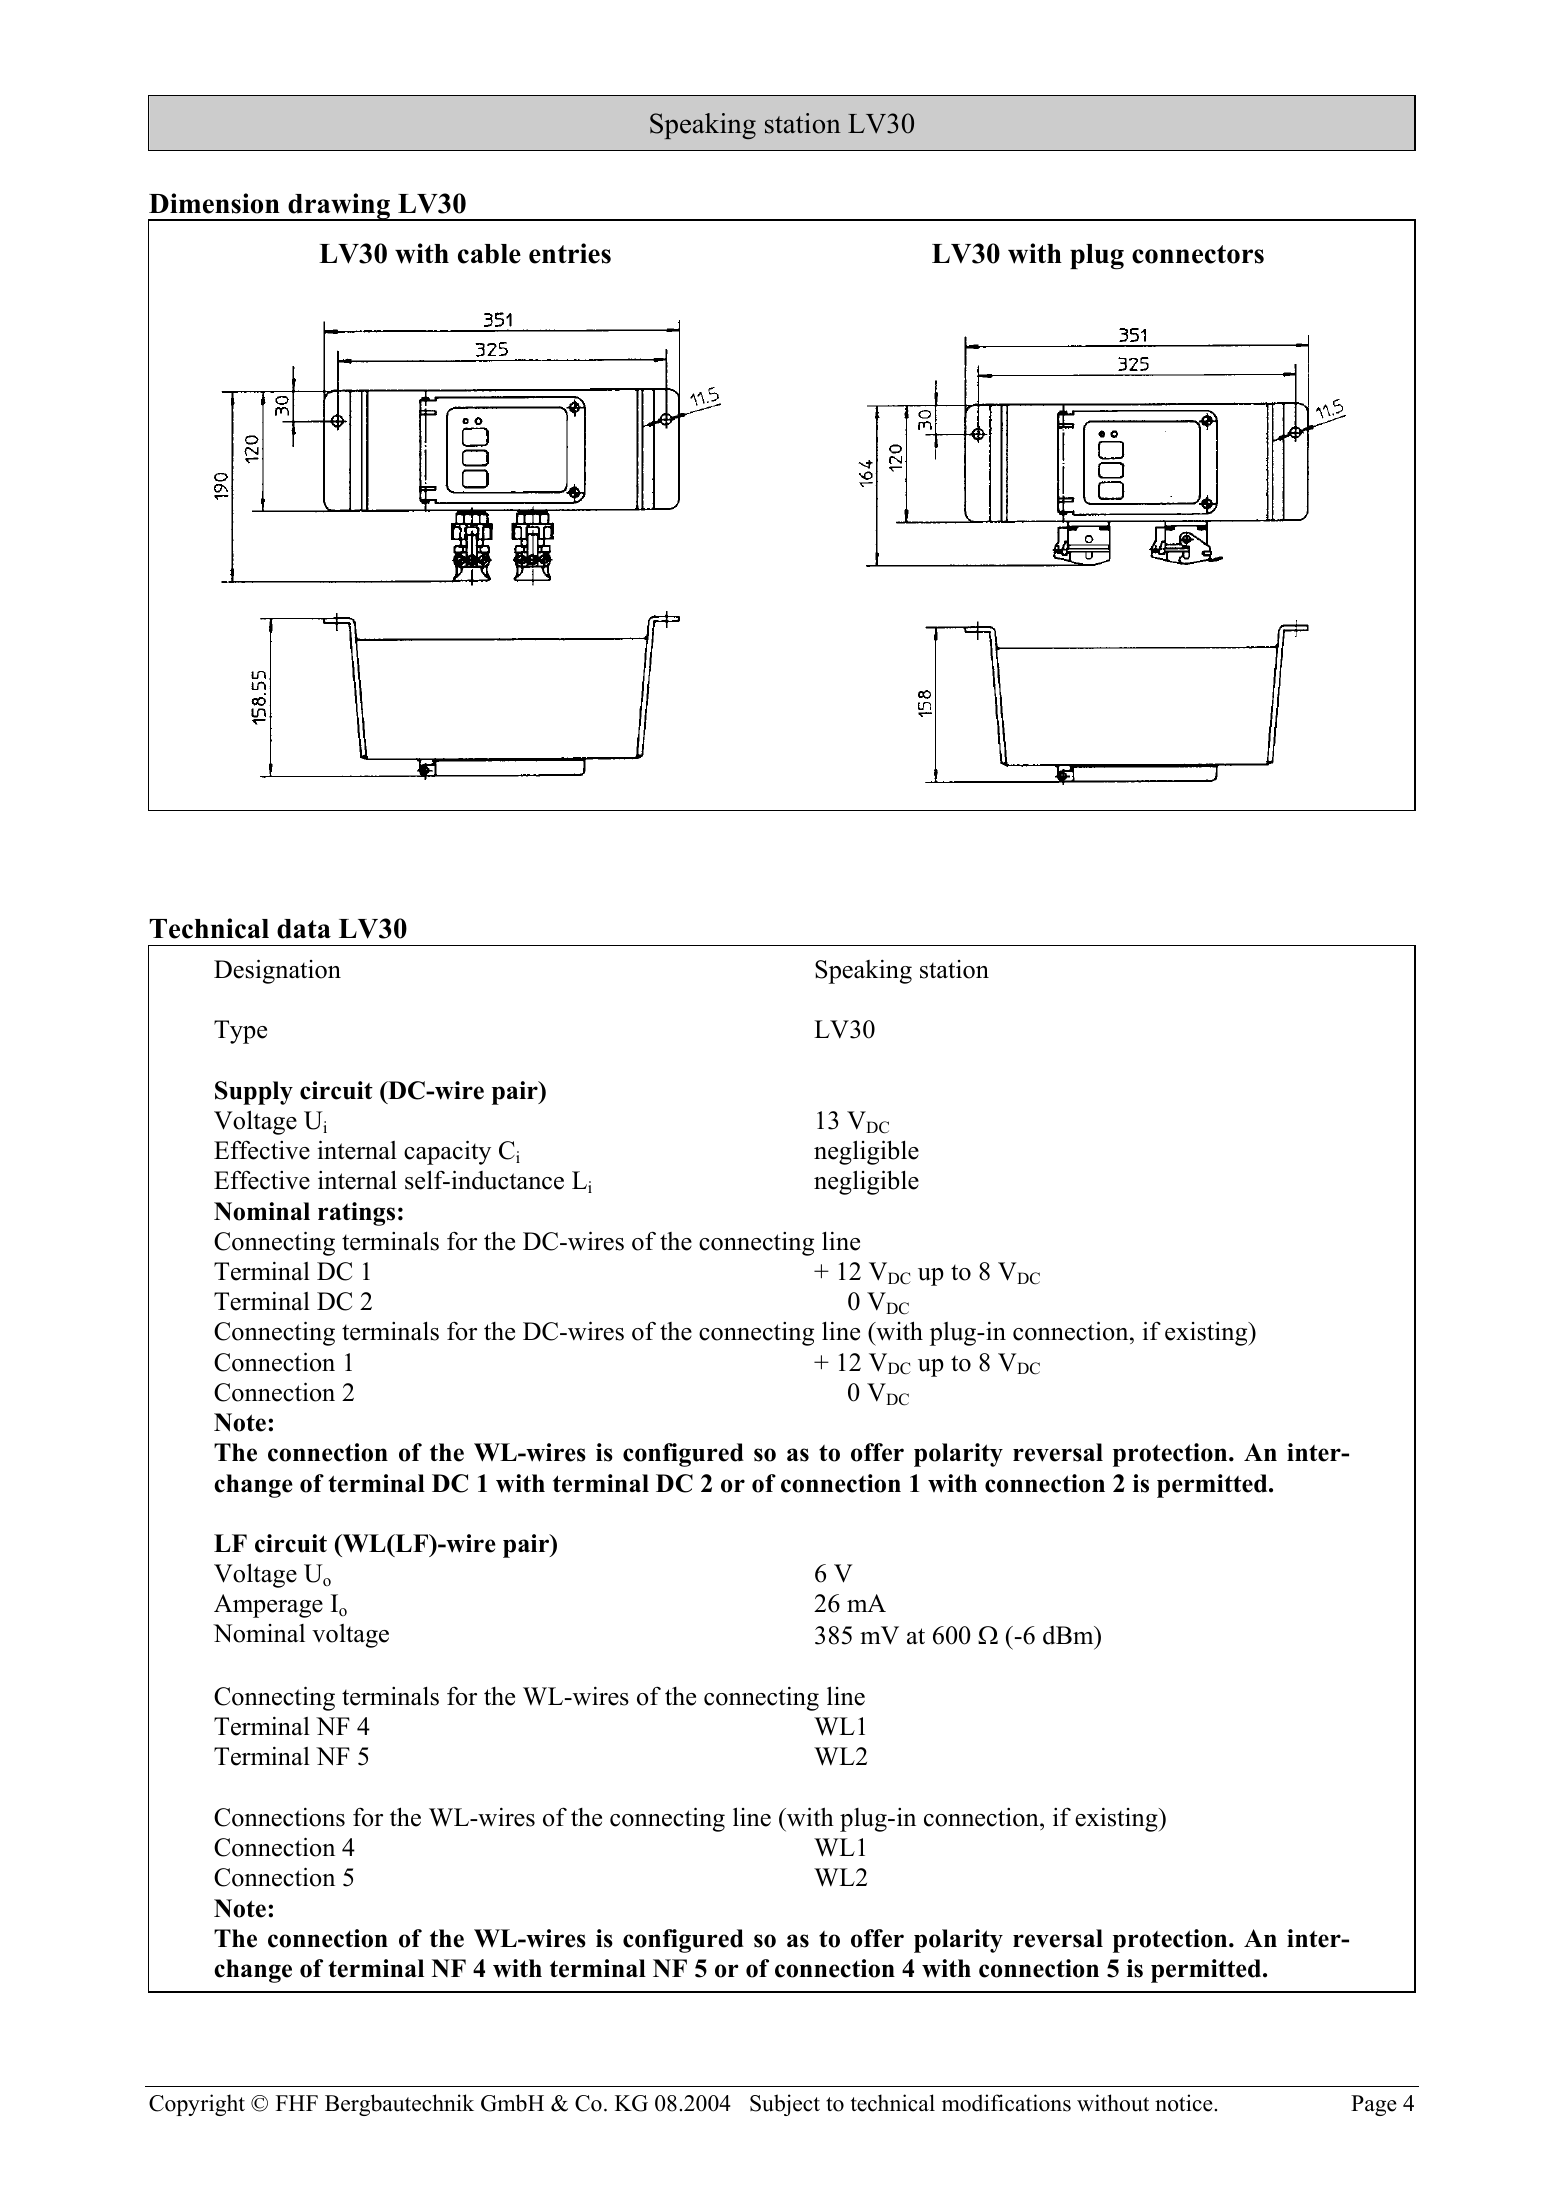 This screenshot has width=1563, height=2212. What do you see at coordinates (785, 2105) in the screenshot?
I see `Subject` at bounding box center [785, 2105].
